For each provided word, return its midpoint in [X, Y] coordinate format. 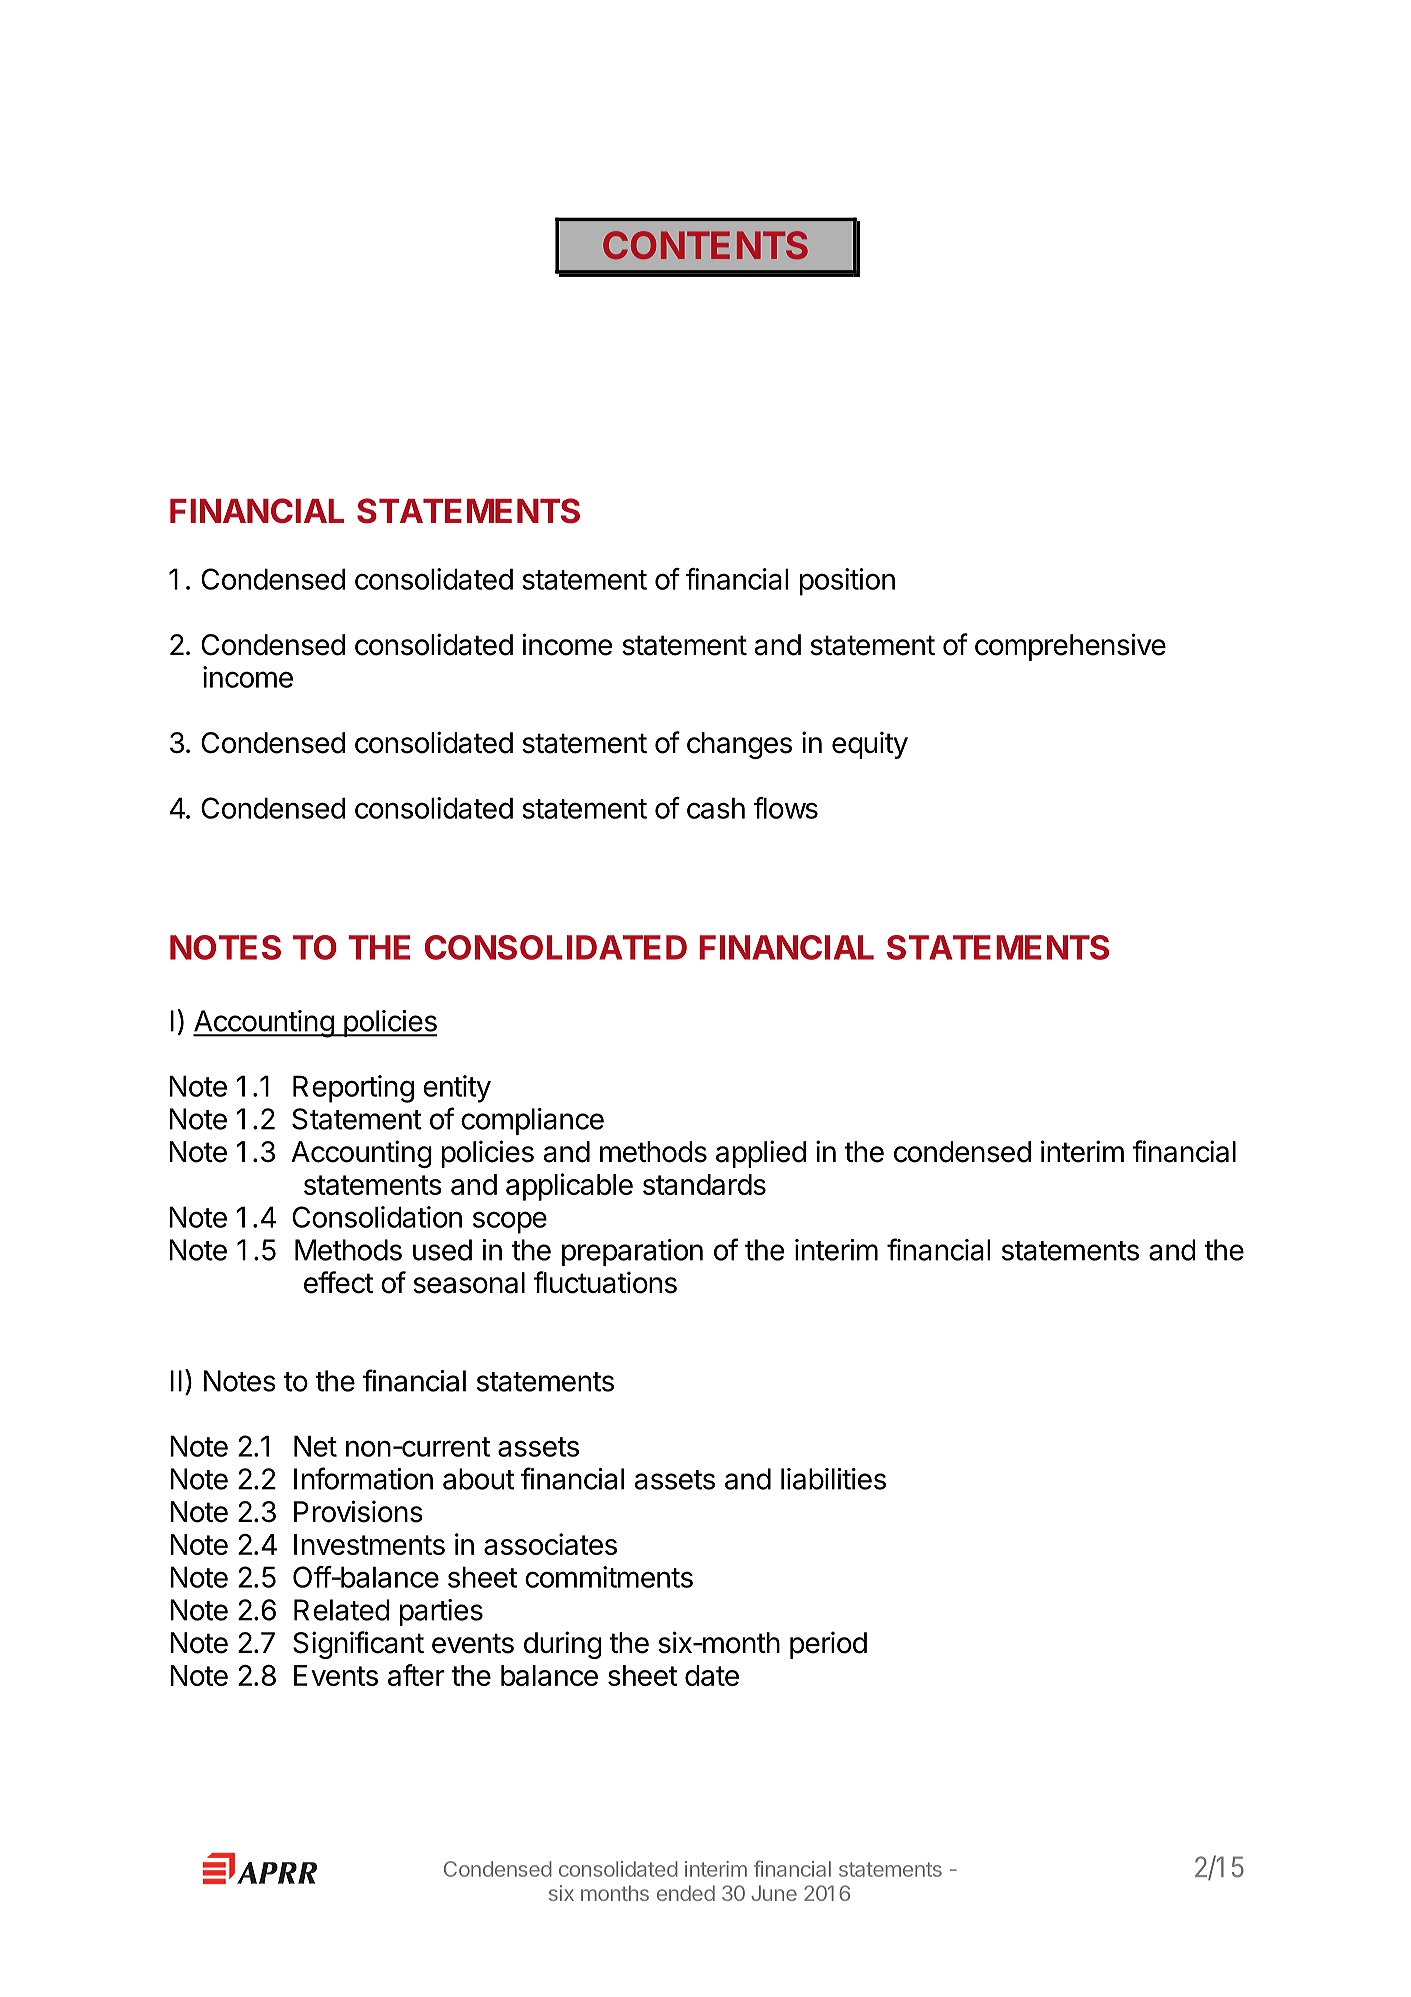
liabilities [833, 1479]
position [847, 582]
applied [761, 1154]
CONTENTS [705, 245]
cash [716, 808]
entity [457, 1089]
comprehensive [1070, 647]
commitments [609, 1577]
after [416, 1675]
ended [686, 1893]
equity [870, 745]
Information [363, 1478]
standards [704, 1184]
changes [739, 745]
